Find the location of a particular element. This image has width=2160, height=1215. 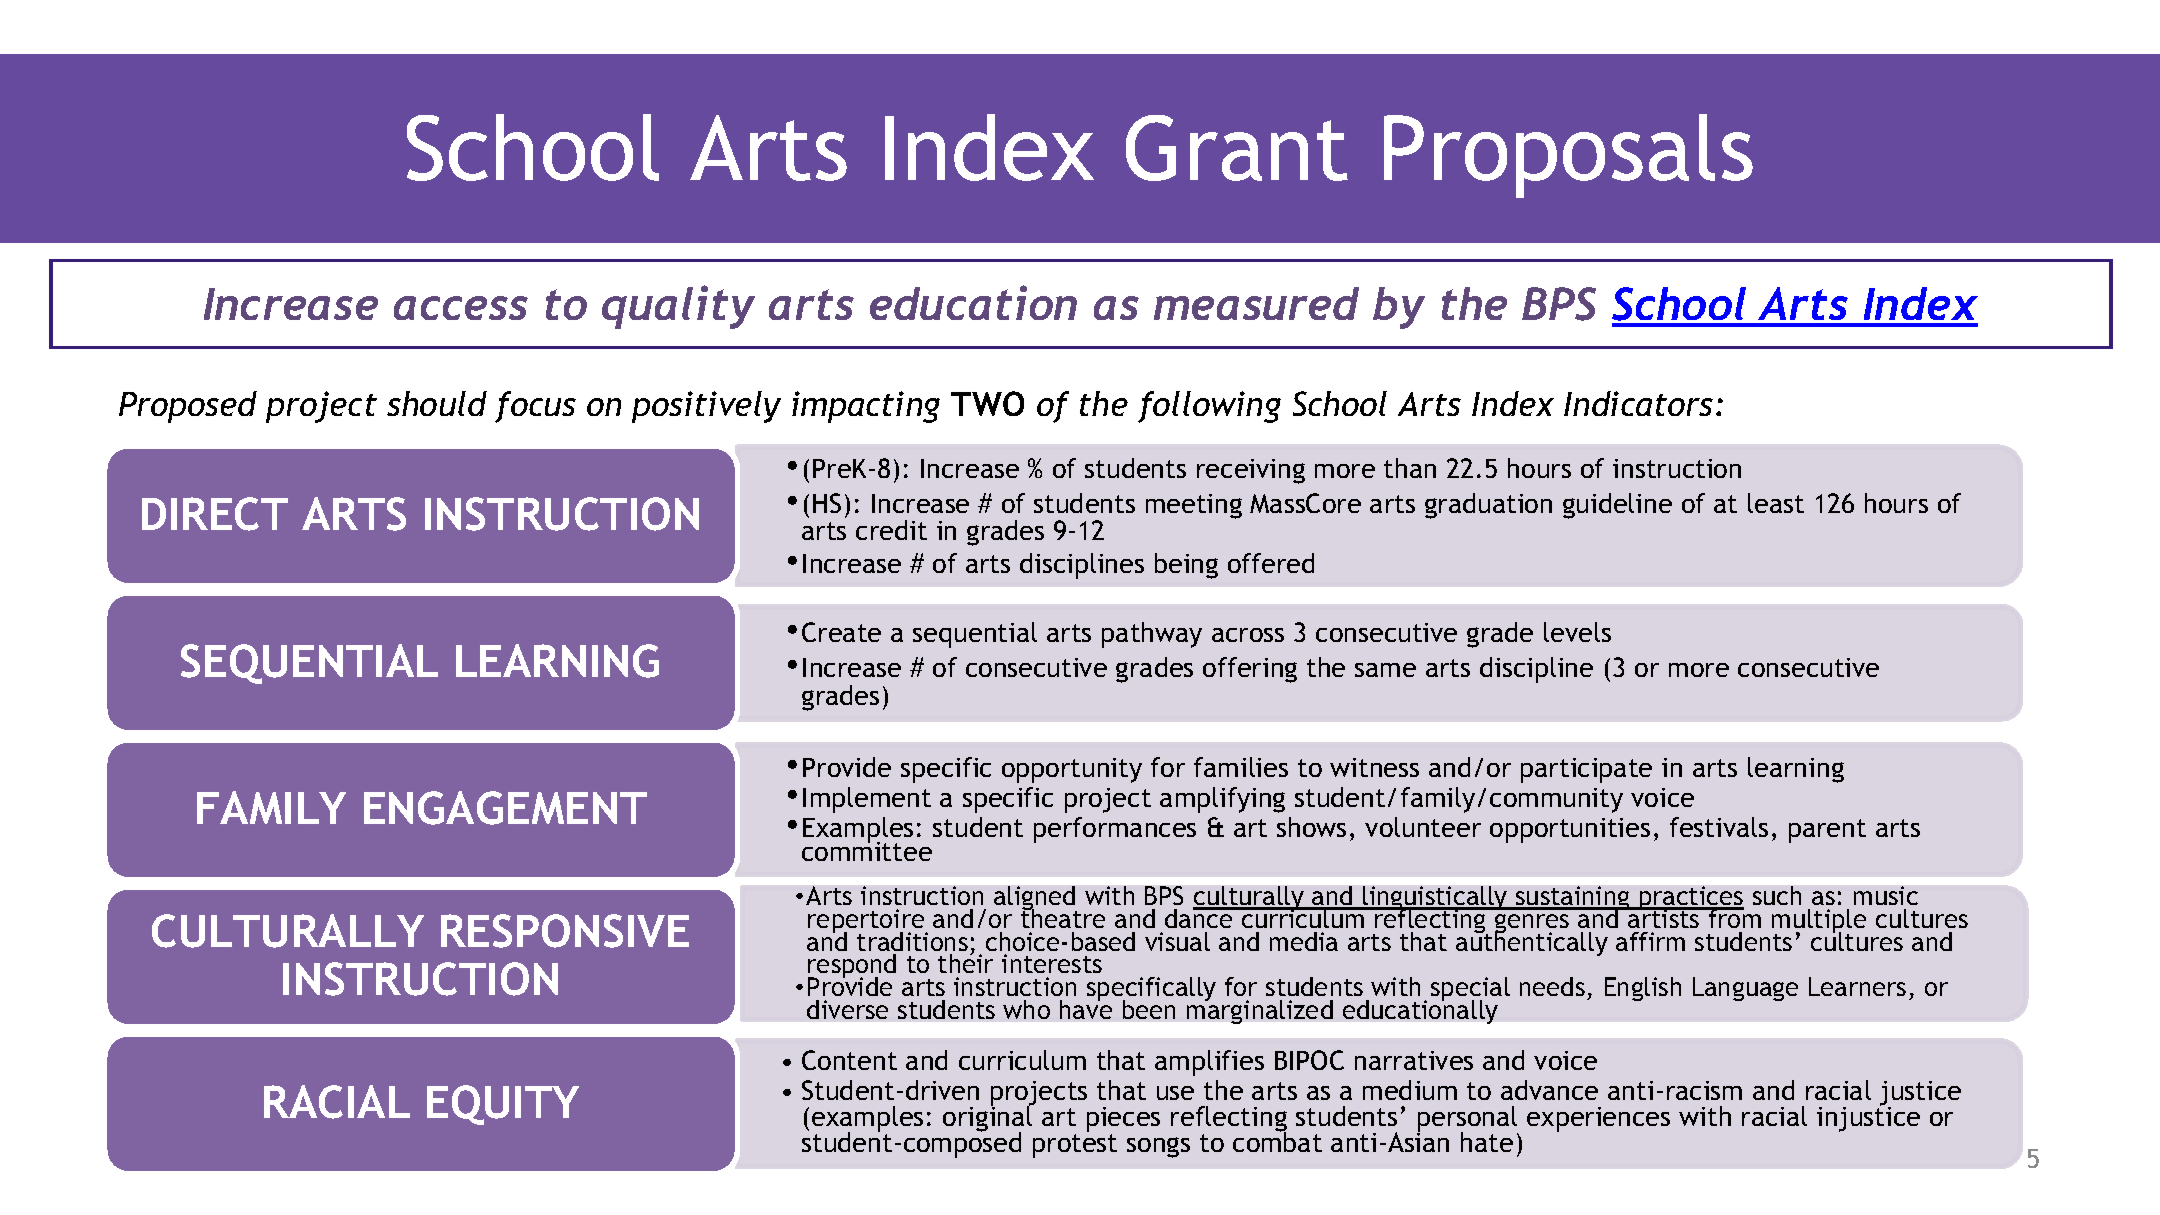

participate is located at coordinates (1586, 770).
